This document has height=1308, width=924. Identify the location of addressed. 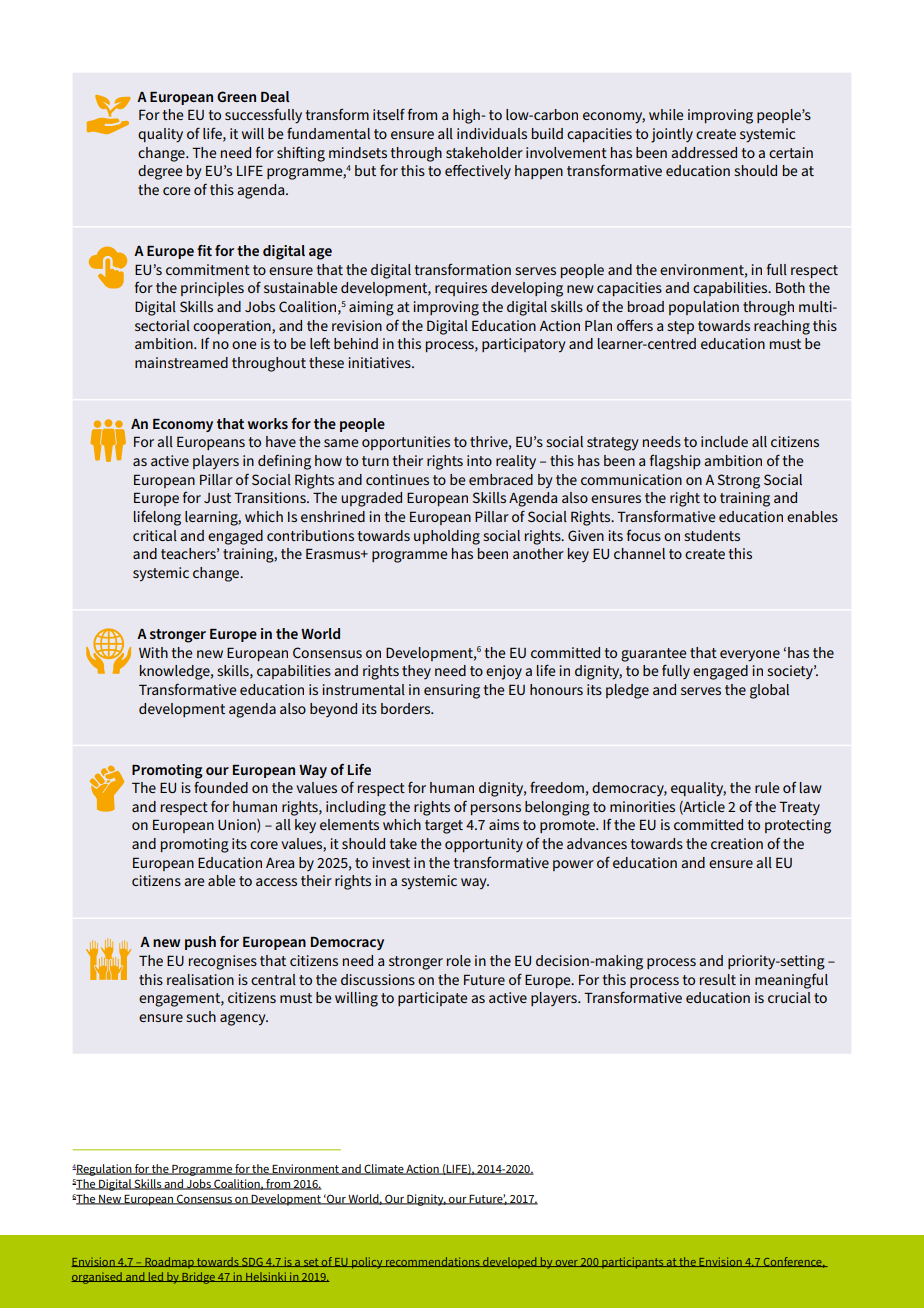
(704, 152).
